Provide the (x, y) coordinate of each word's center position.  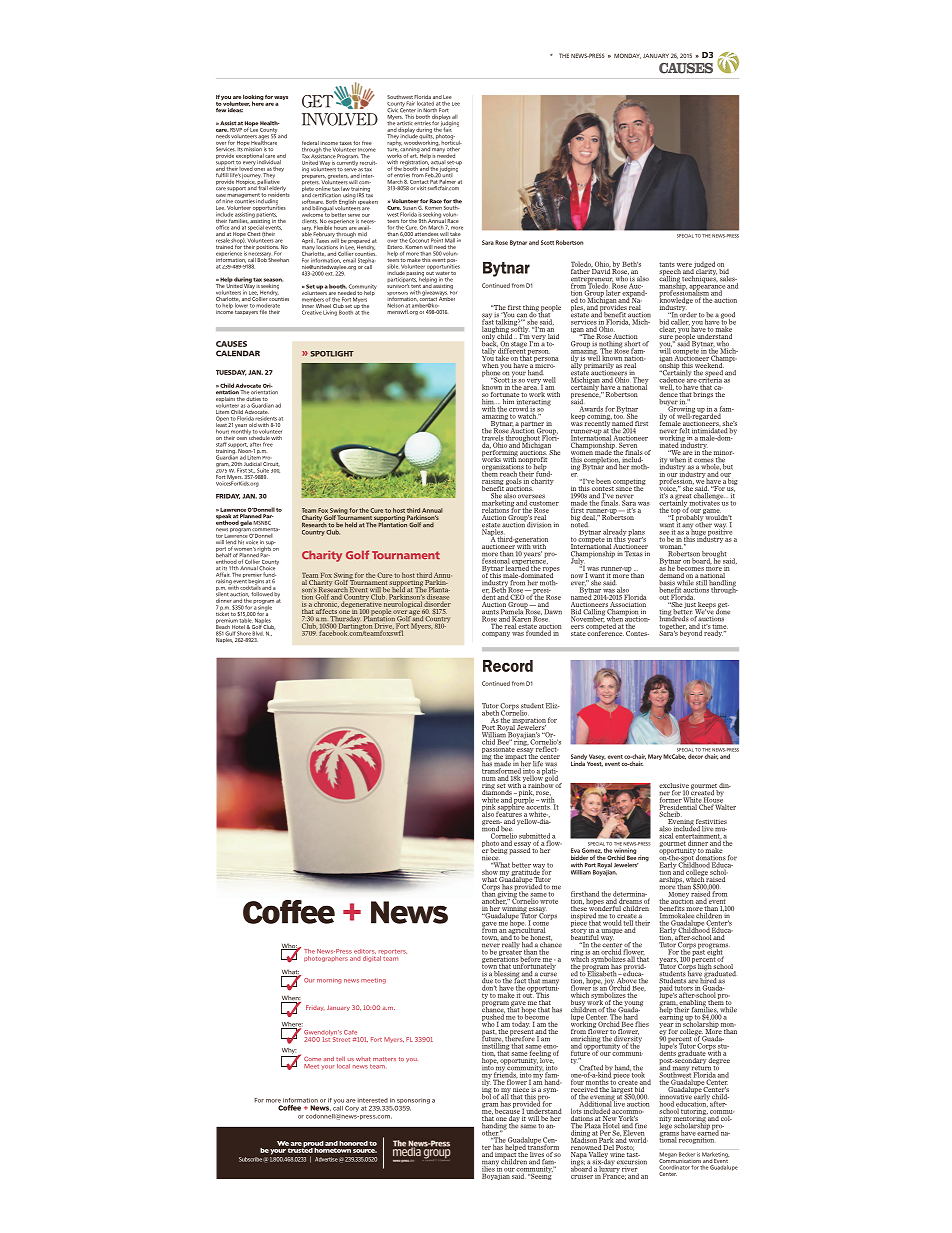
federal (311, 144)
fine (640, 1124)
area (531, 388)
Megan (668, 1156)
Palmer (447, 182)
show (490, 871)
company (496, 634)
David (601, 270)
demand (673, 574)
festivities (711, 823)
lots (577, 1110)
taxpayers (246, 312)
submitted (534, 837)
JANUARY (656, 55)
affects (327, 611)
